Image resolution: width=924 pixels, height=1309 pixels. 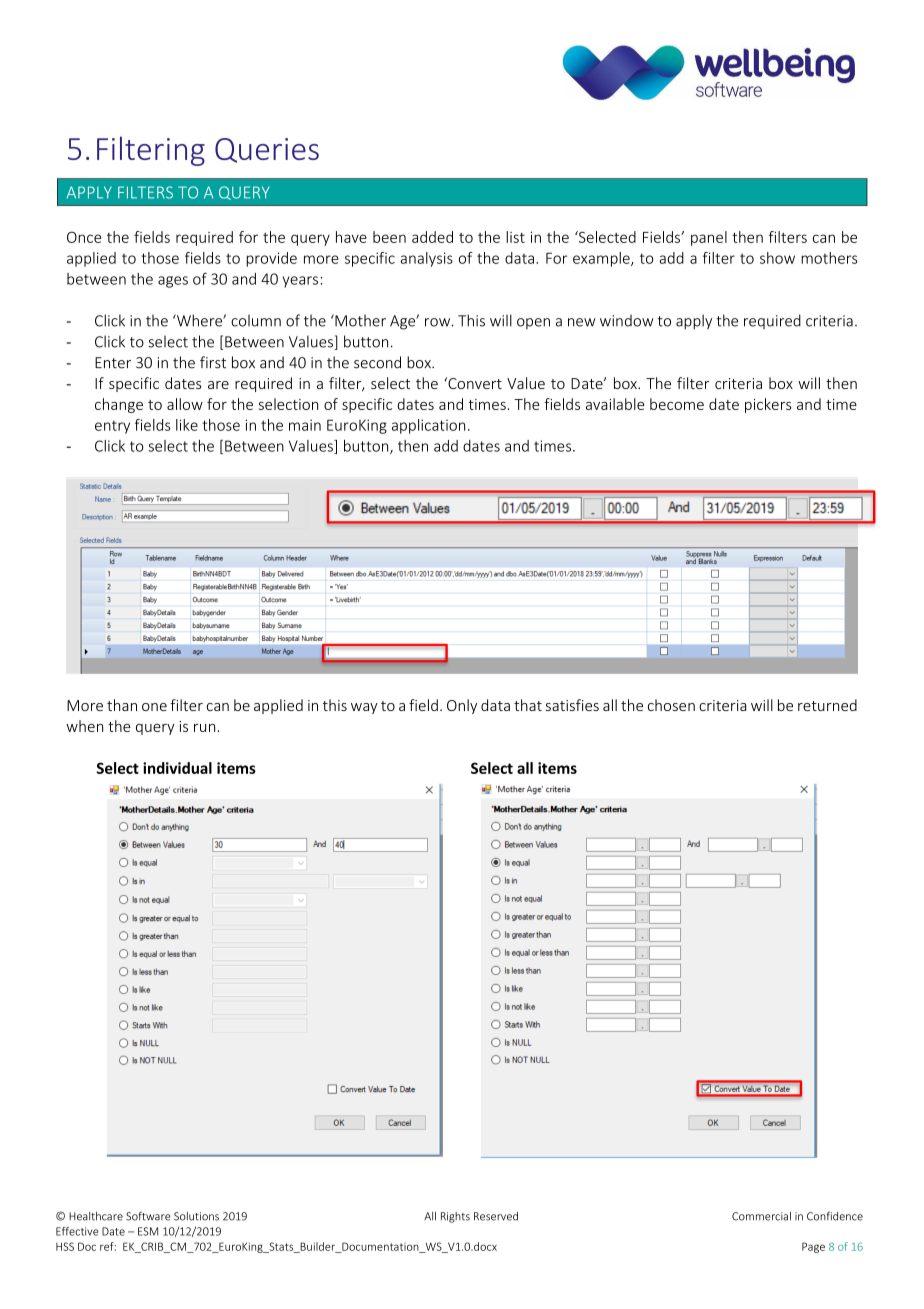 I want to click on panel, so click(x=709, y=238).
